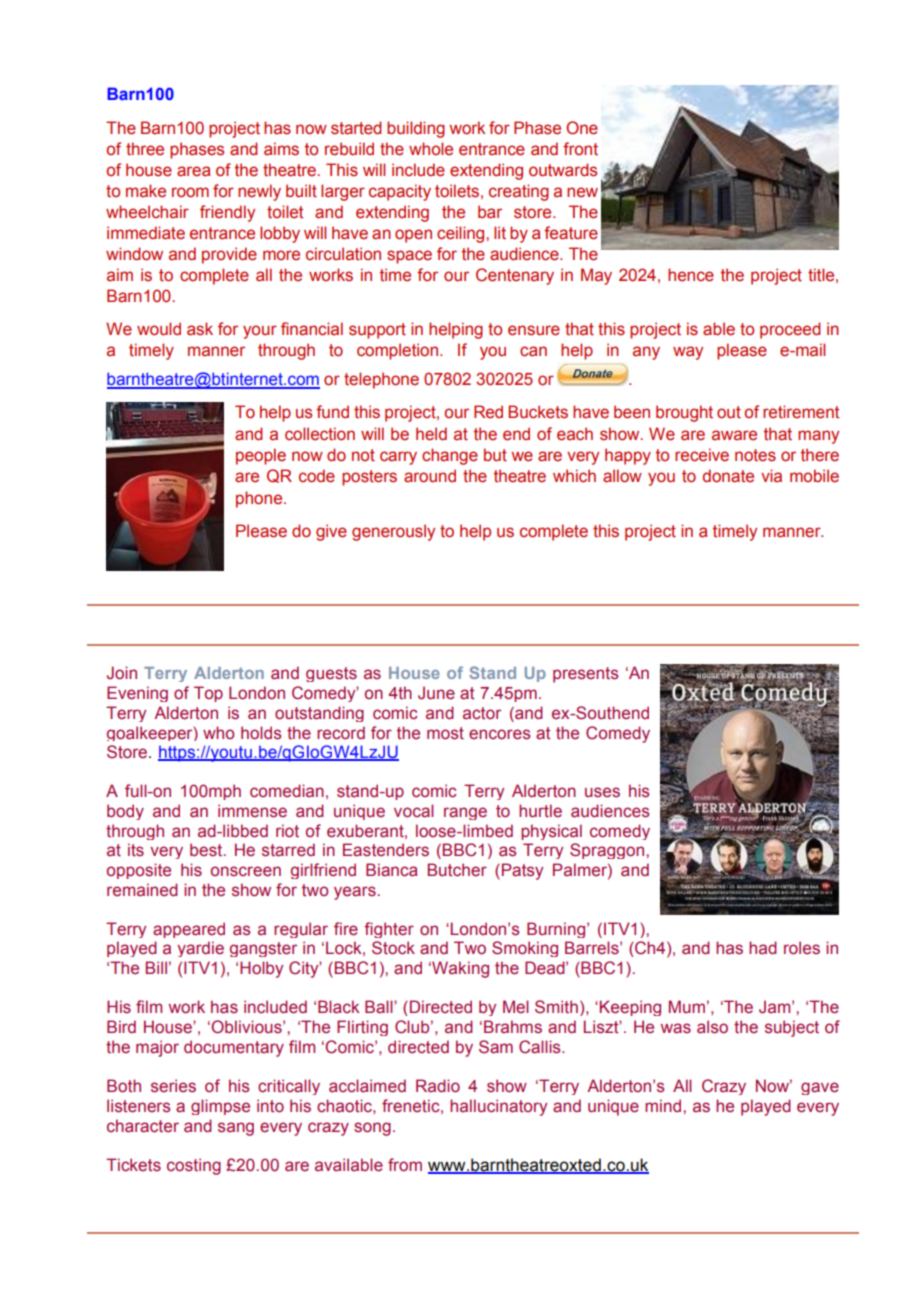  Describe the element at coordinates (533, 351) in the document. I see `can` at that location.
